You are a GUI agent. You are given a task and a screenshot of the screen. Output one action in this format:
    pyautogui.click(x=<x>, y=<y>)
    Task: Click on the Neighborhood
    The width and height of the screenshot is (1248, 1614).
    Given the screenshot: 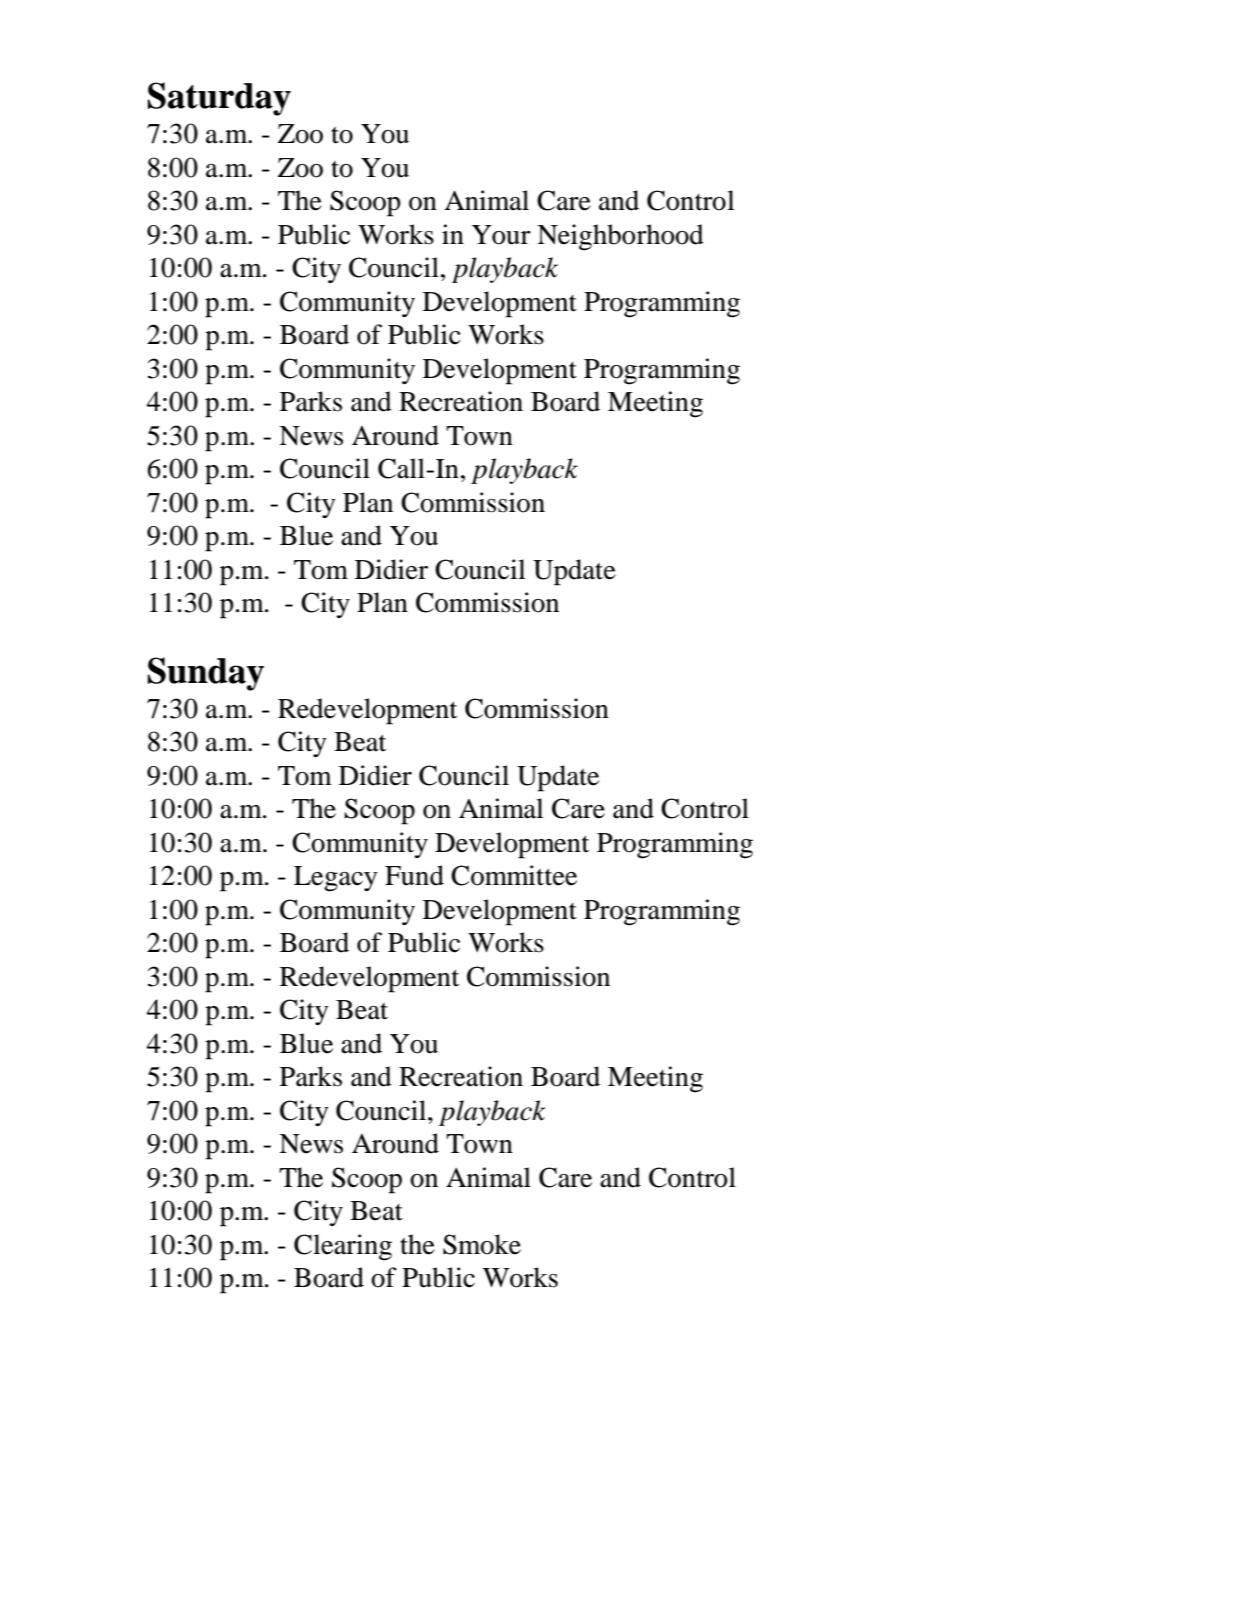 What is the action you would take?
    pyautogui.click(x=620, y=237)
